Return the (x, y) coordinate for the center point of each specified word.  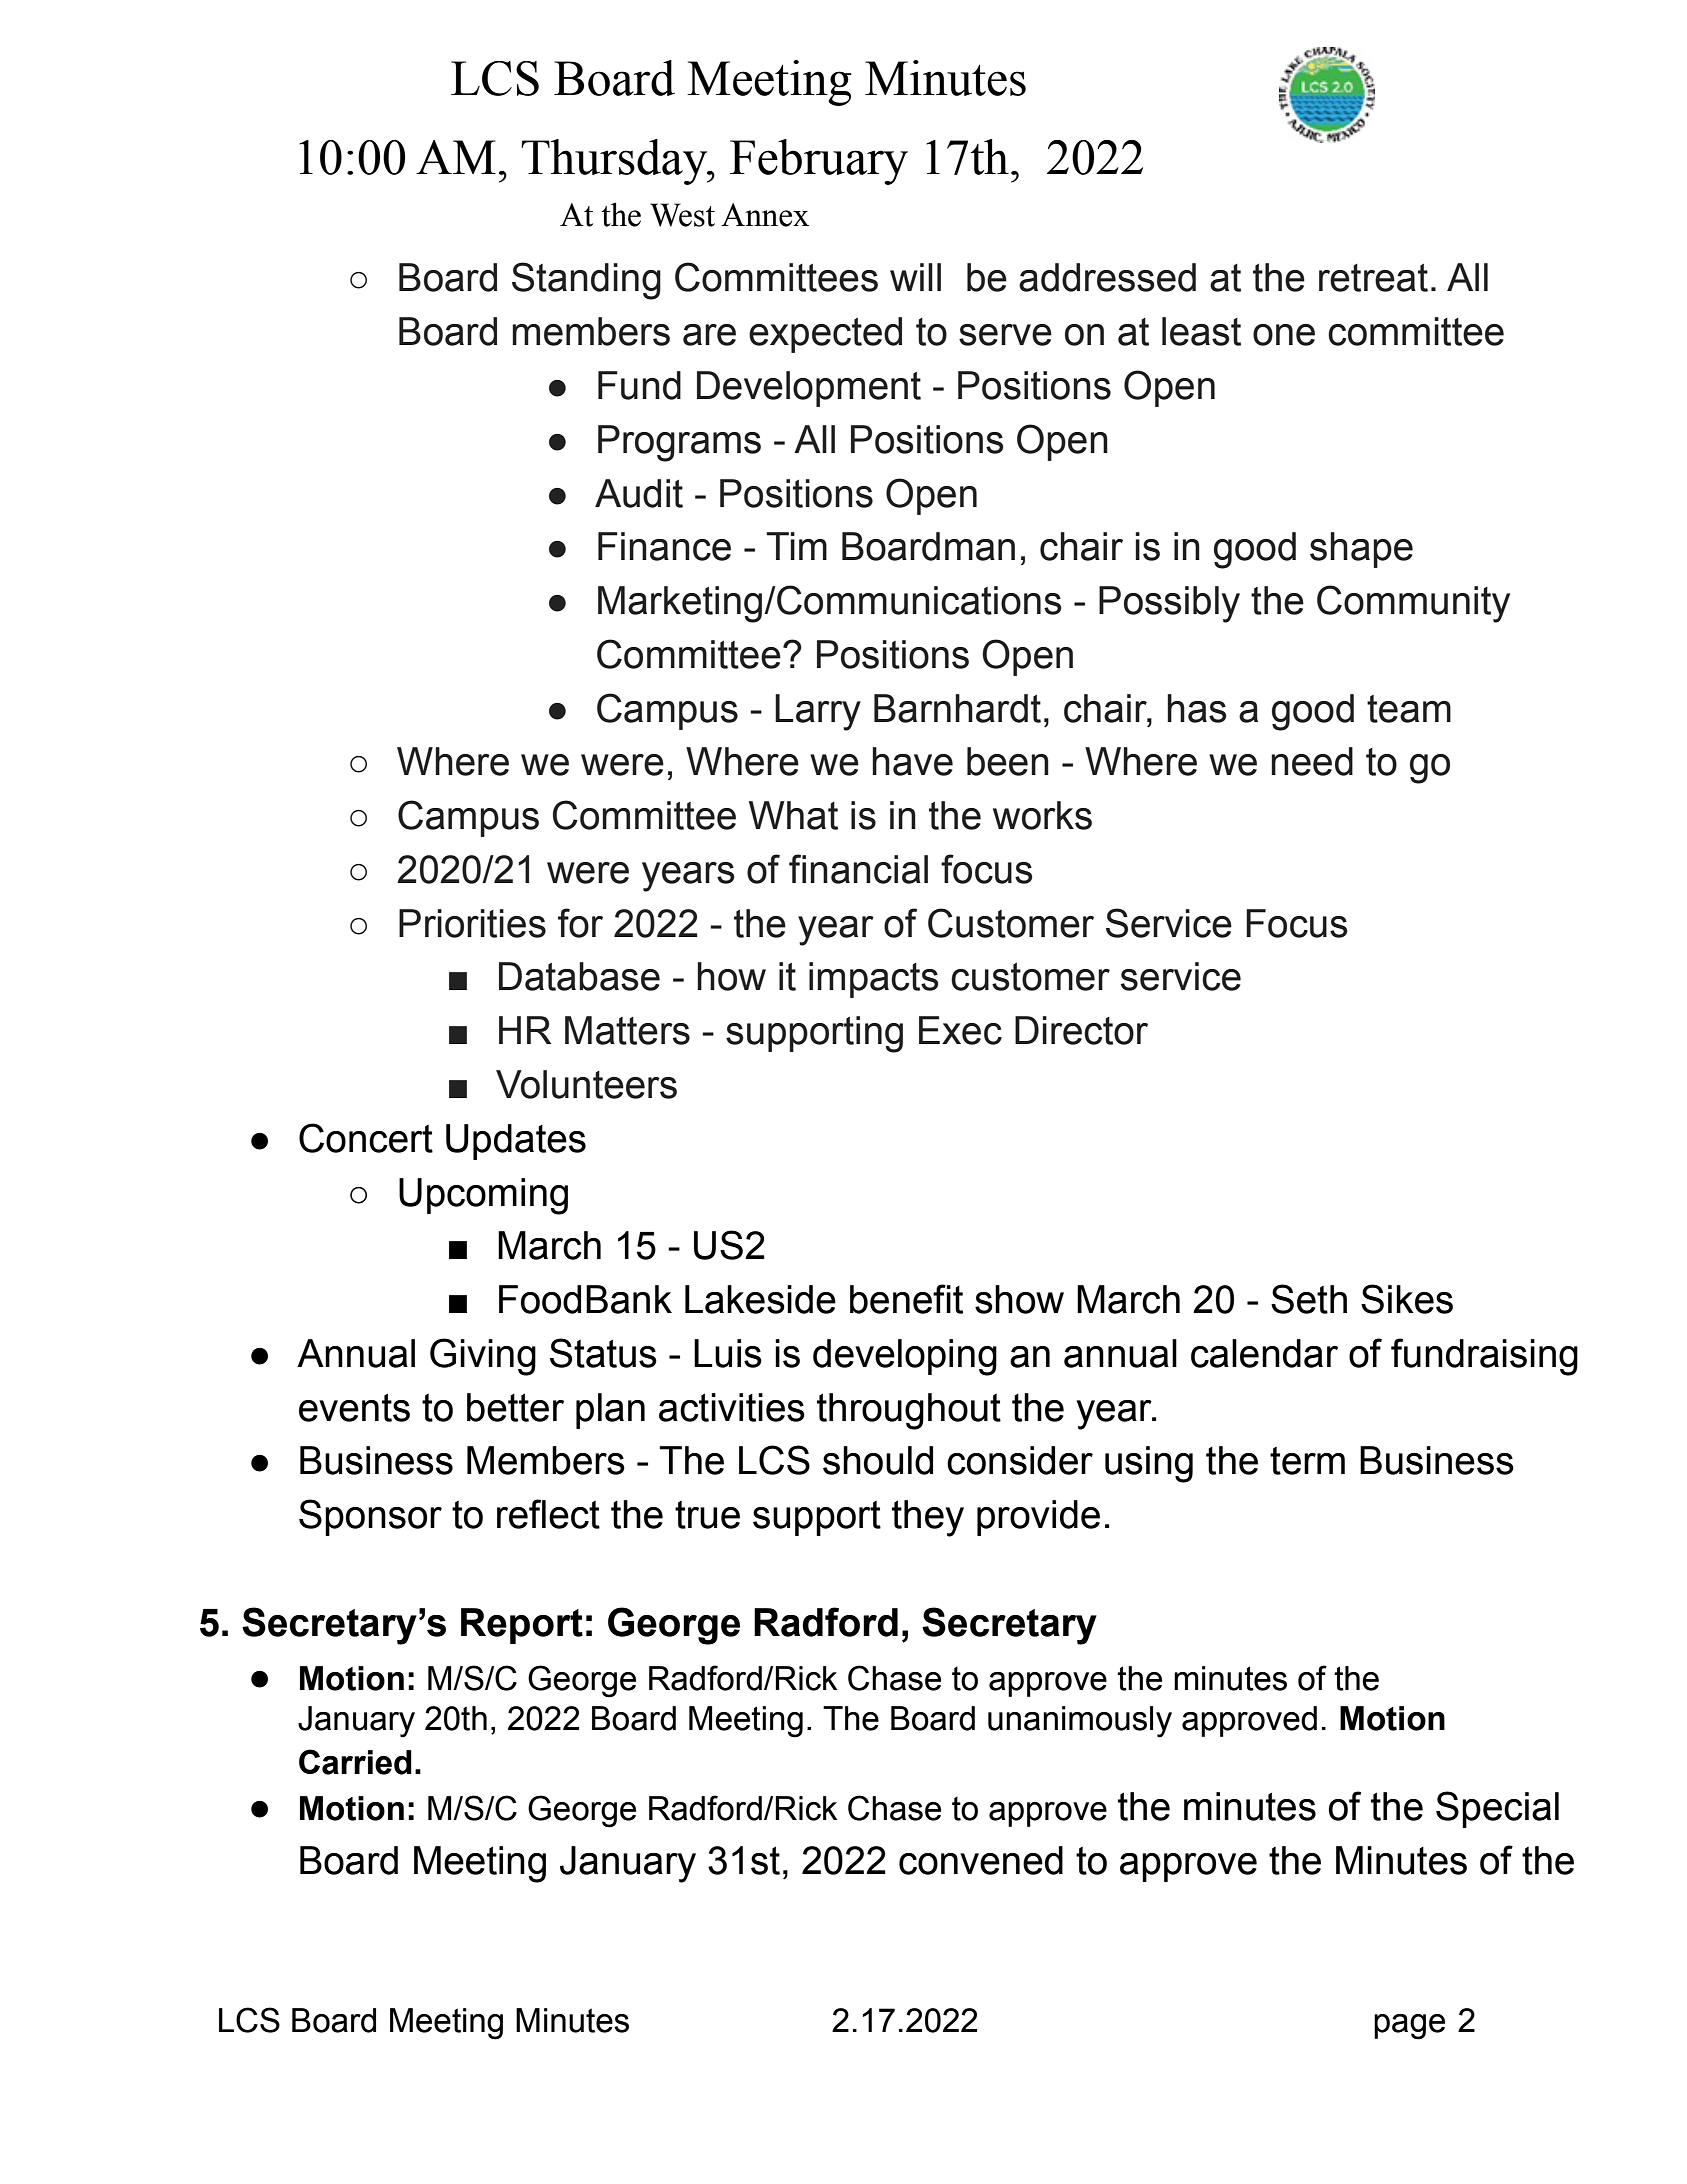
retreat (1373, 278)
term (1307, 1461)
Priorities (472, 923)
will (915, 277)
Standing (586, 281)
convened (981, 1860)
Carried (355, 1762)
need (1312, 761)
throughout (909, 1411)
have (912, 761)
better (515, 1407)
